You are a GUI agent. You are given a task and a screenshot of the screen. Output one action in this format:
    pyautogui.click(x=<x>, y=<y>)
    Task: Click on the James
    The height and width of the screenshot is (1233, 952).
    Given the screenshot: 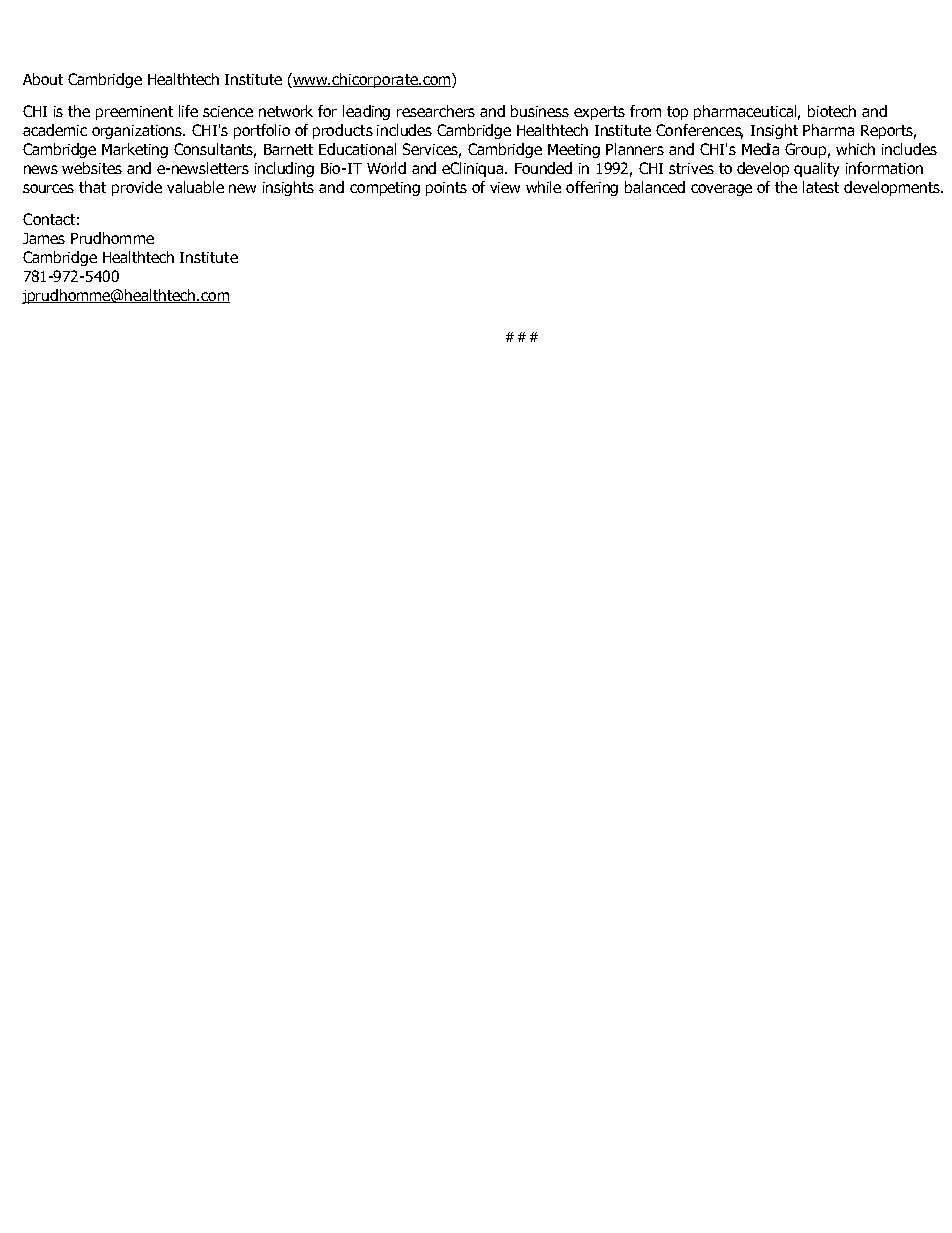 What is the action you would take?
    pyautogui.click(x=44, y=238)
